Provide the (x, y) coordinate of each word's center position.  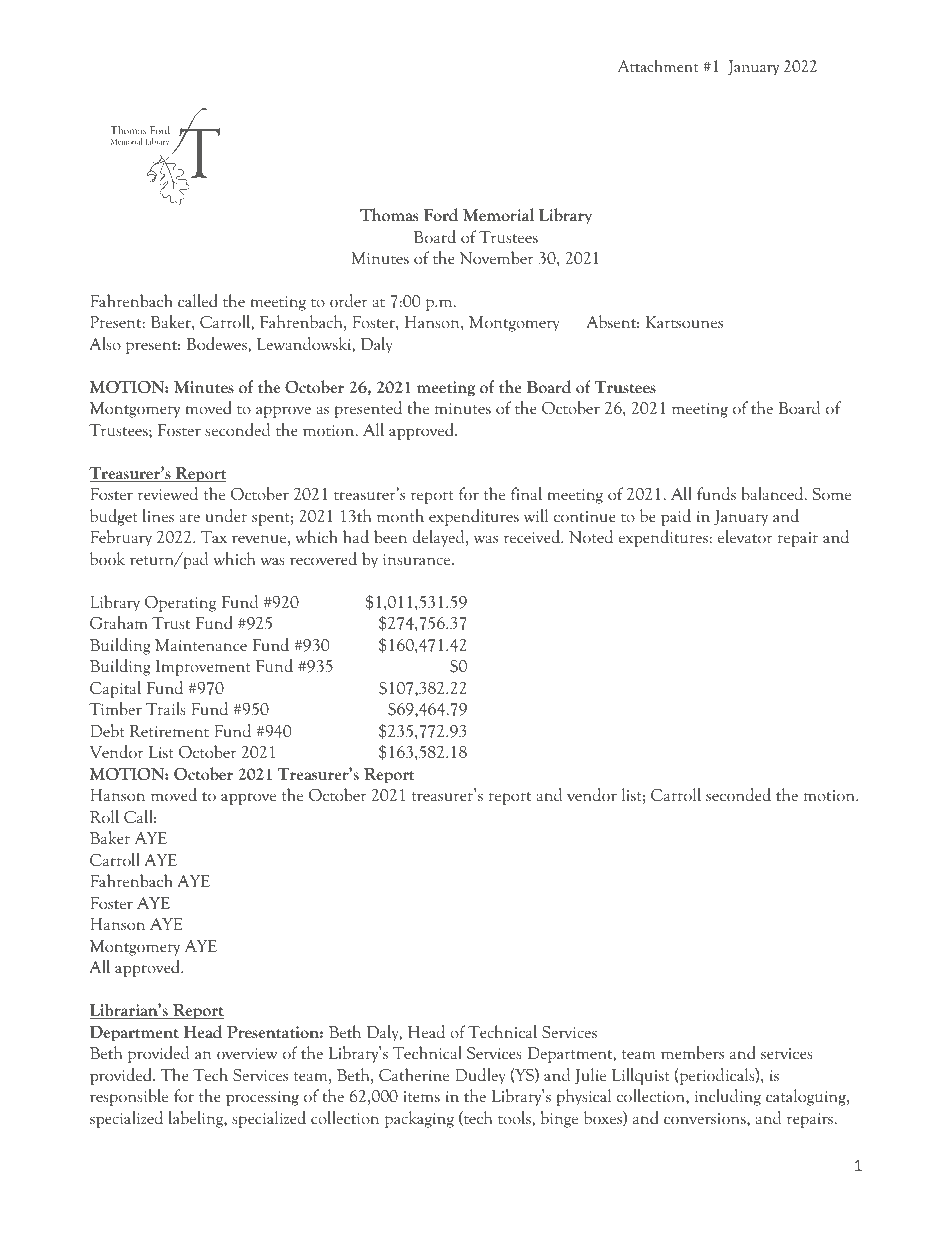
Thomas (389, 215)
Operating (180, 604)
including (728, 1097)
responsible (129, 1097)
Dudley (480, 1076)
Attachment (658, 66)
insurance (418, 559)
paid (676, 517)
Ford (441, 215)
